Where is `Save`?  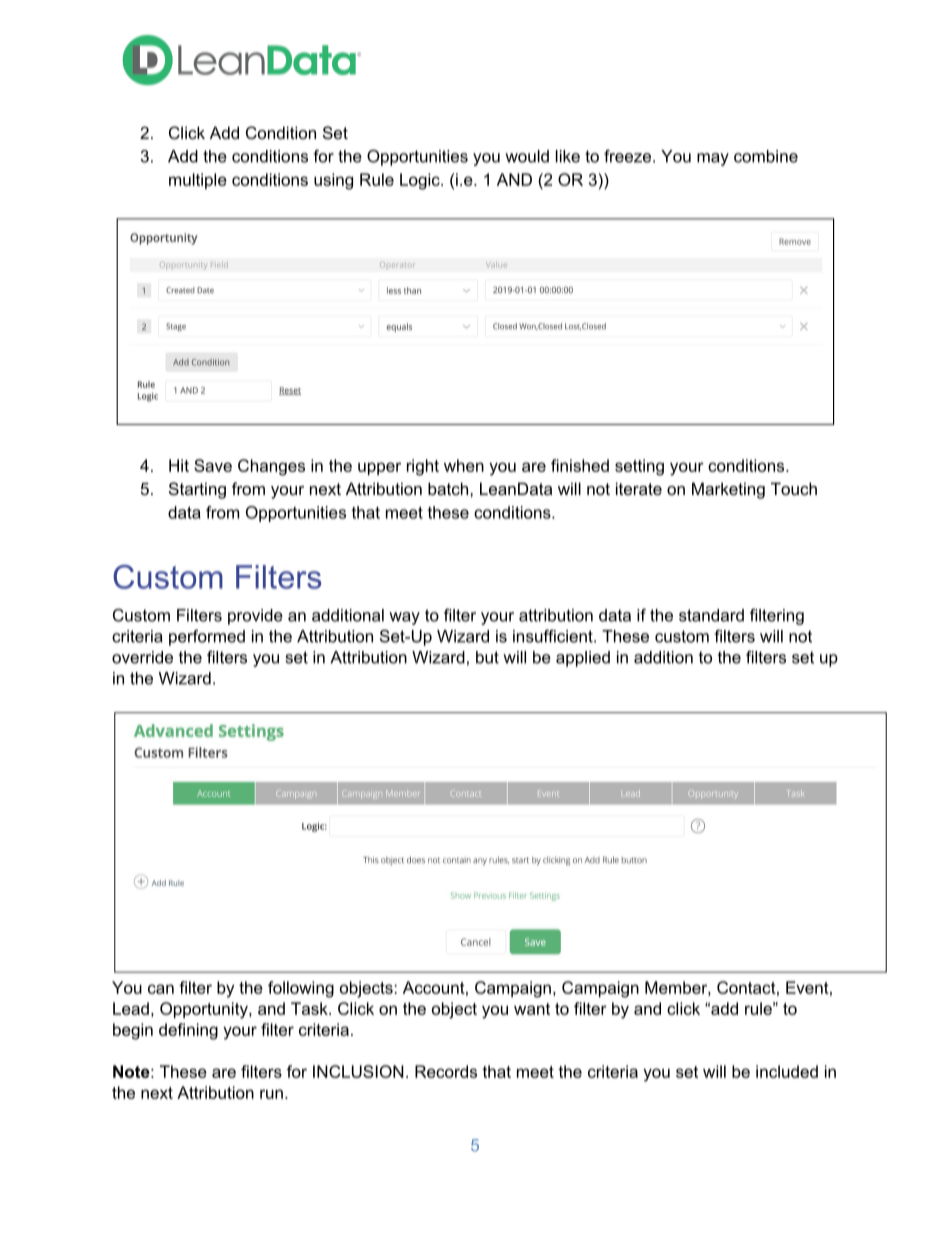
Save is located at coordinates (213, 465).
